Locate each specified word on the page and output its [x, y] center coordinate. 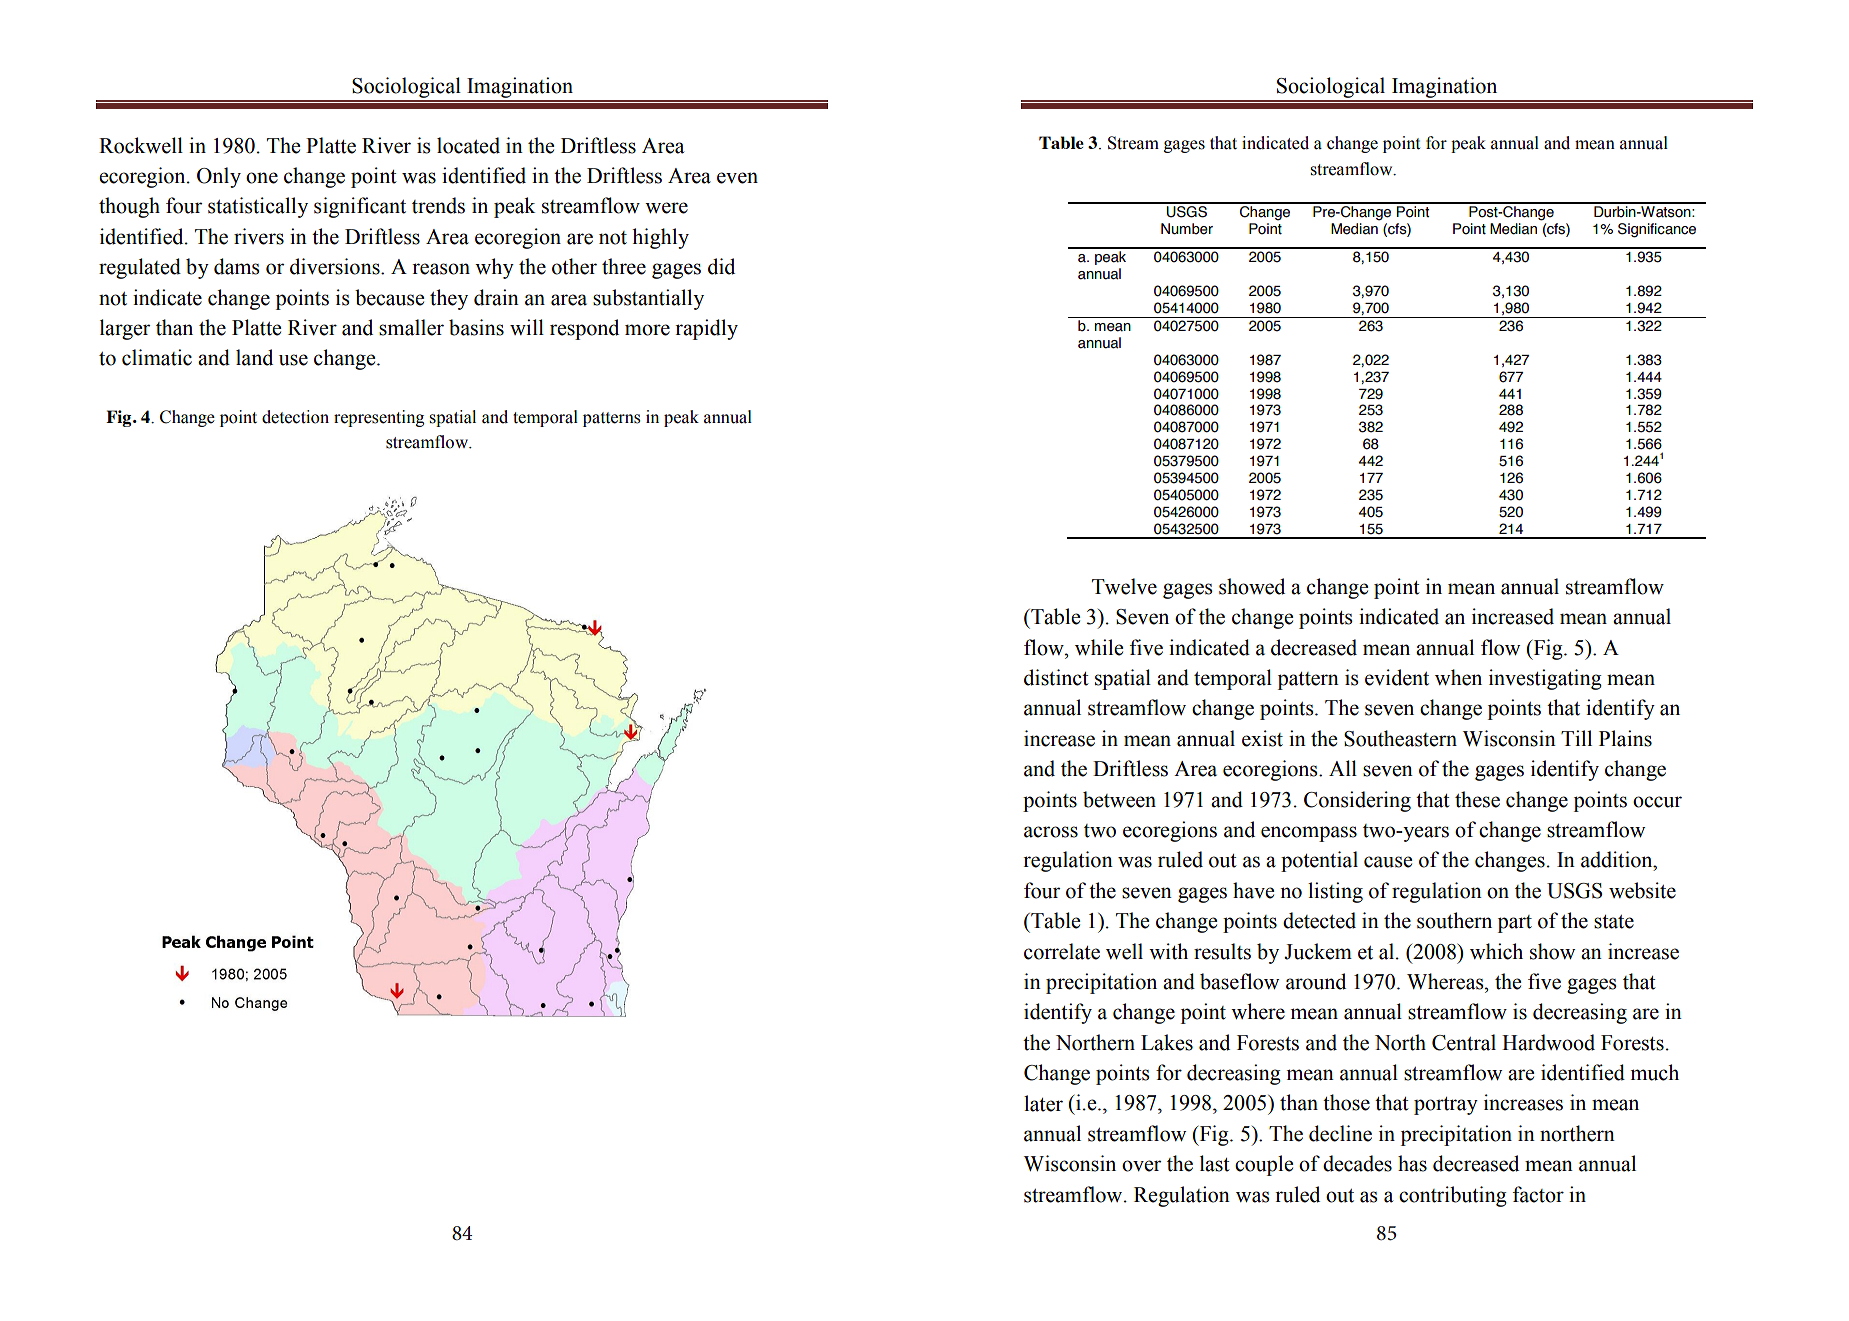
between [1119, 799]
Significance [1657, 230]
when [1458, 677]
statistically [258, 207]
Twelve [1124, 586]
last [1215, 1163]
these [1477, 799]
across [1051, 832]
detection [295, 417]
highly [660, 238]
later [1043, 1103]
